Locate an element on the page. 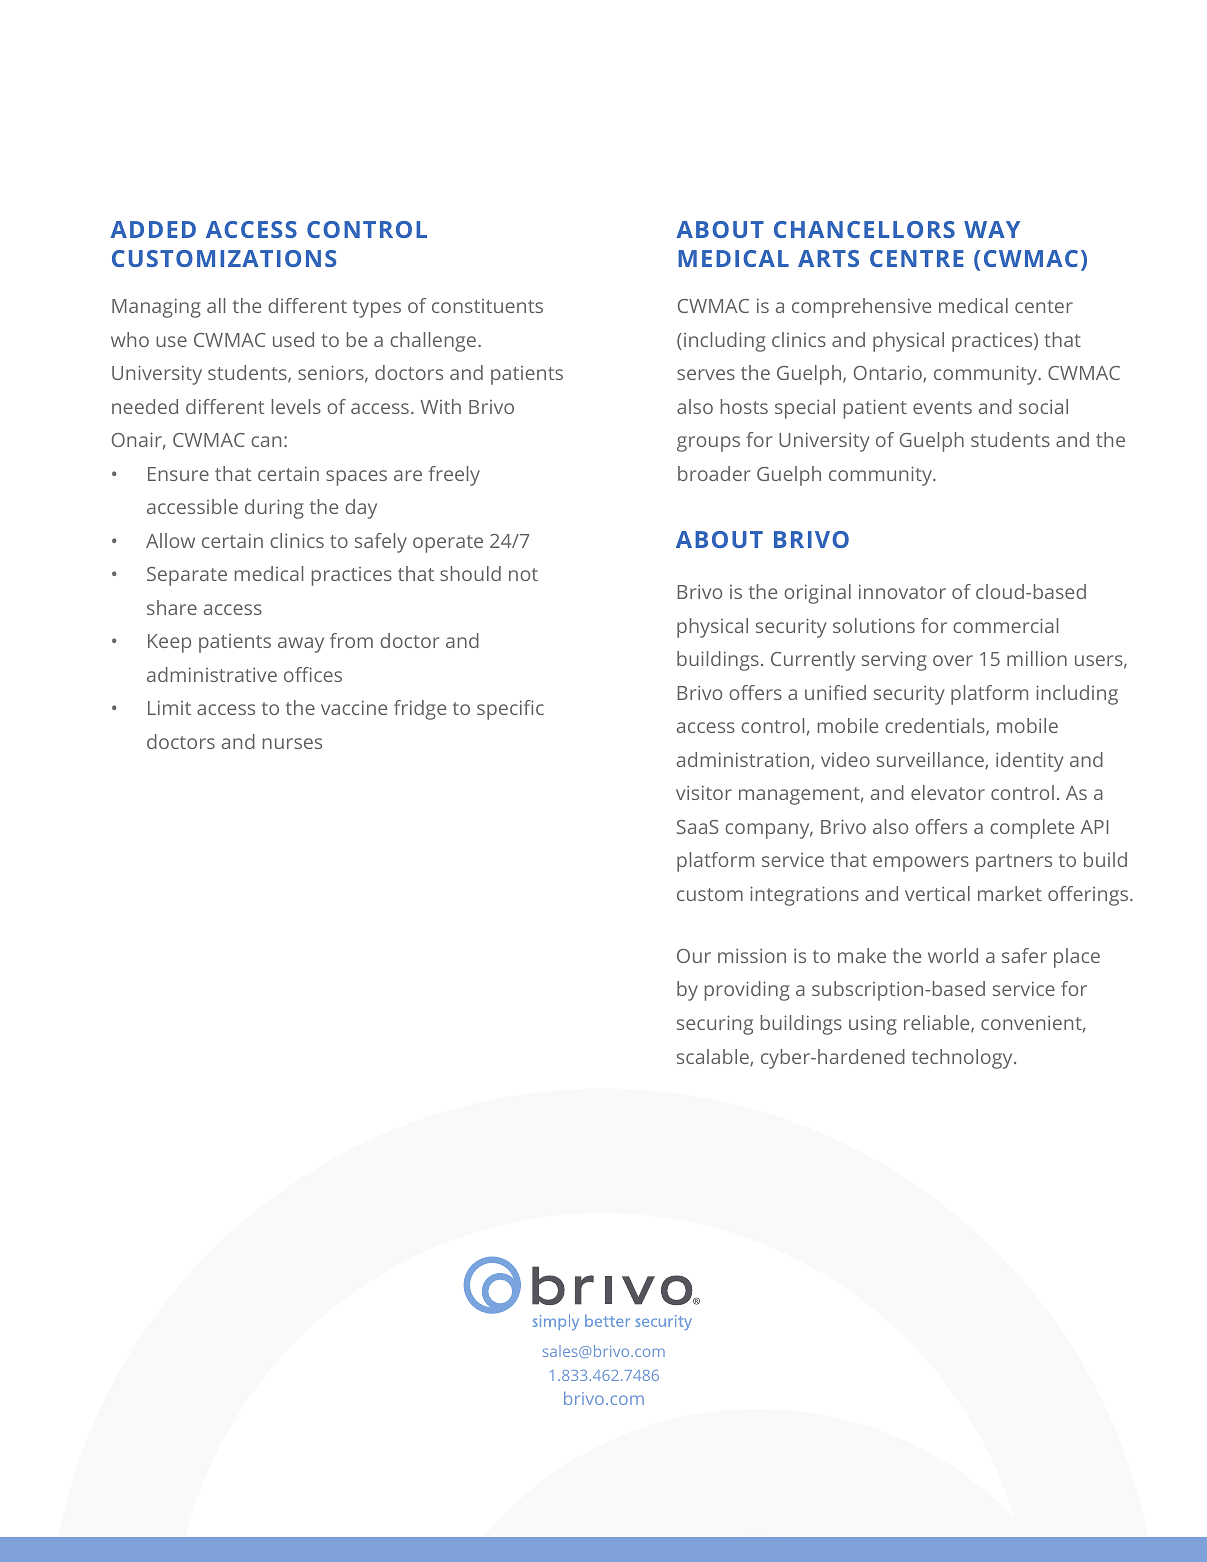 This document has width=1207, height=1562. nurses is located at coordinates (292, 743).
